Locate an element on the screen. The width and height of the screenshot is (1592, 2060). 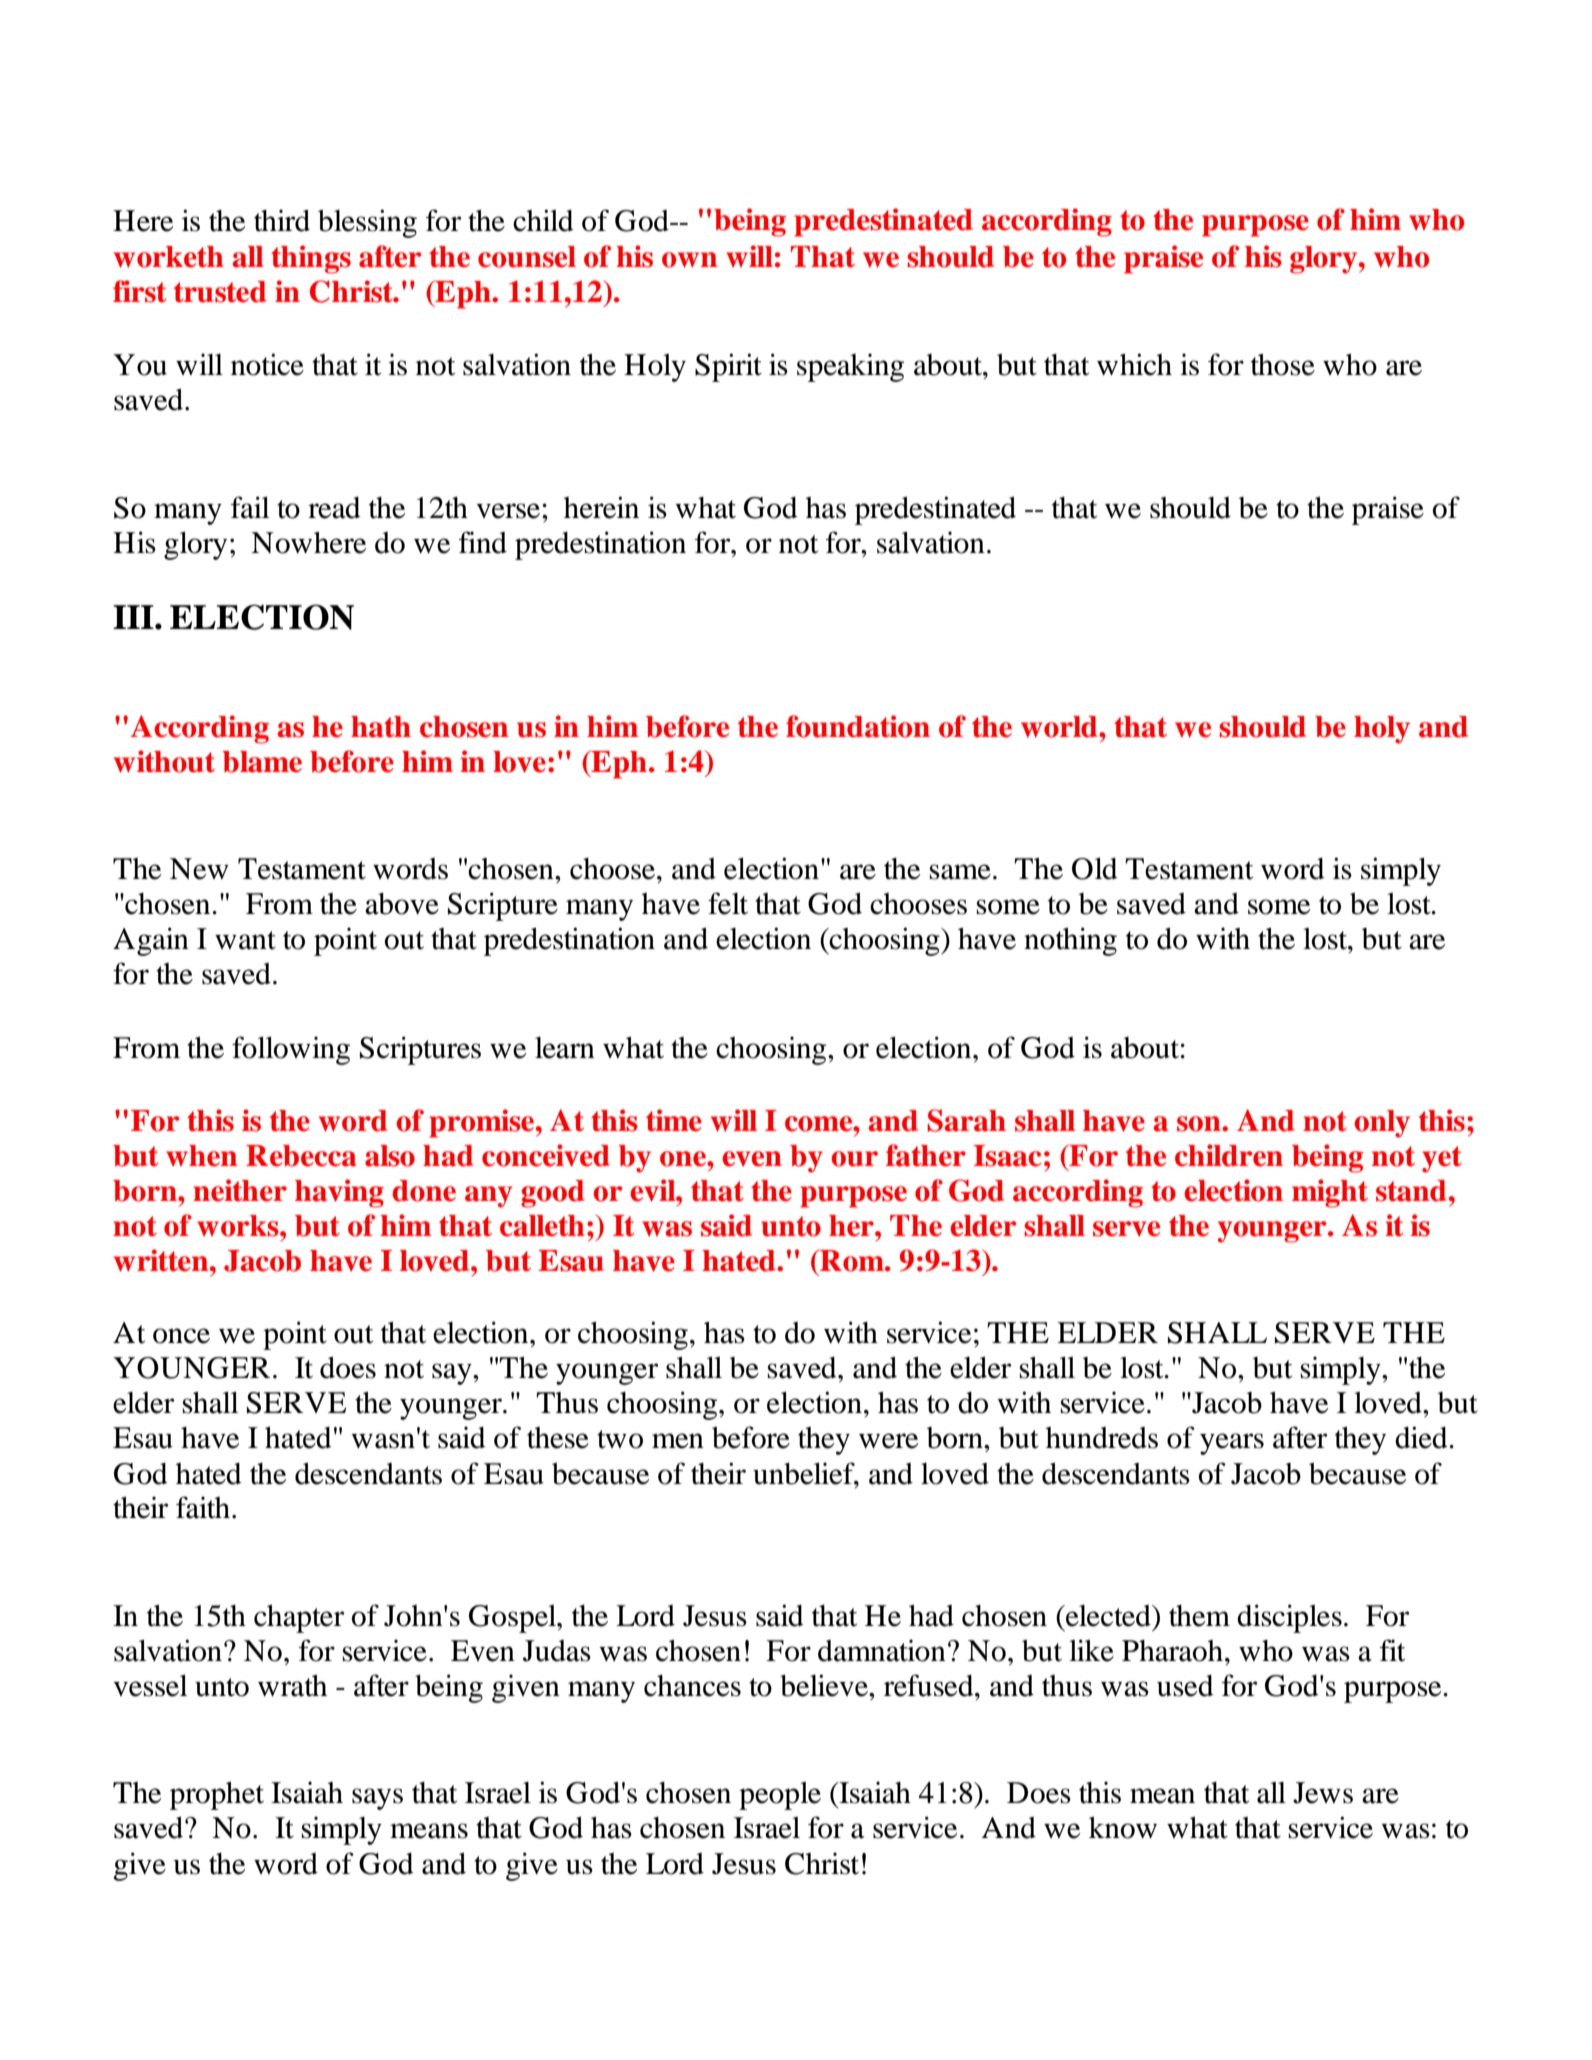
time is located at coordinates (674, 1120).
